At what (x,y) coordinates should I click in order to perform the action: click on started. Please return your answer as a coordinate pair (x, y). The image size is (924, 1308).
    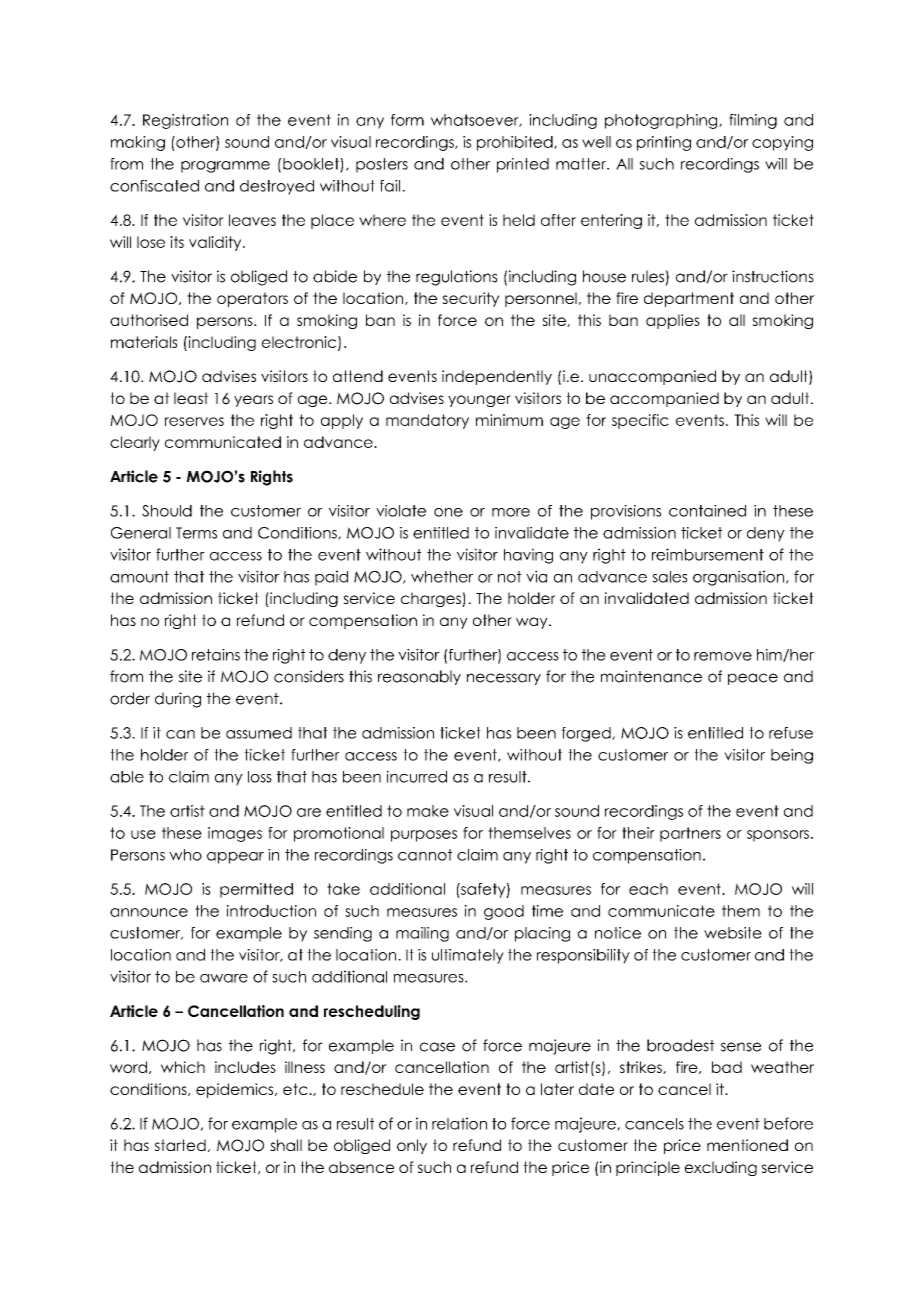
    Looking at the image, I should click on (180, 1145).
